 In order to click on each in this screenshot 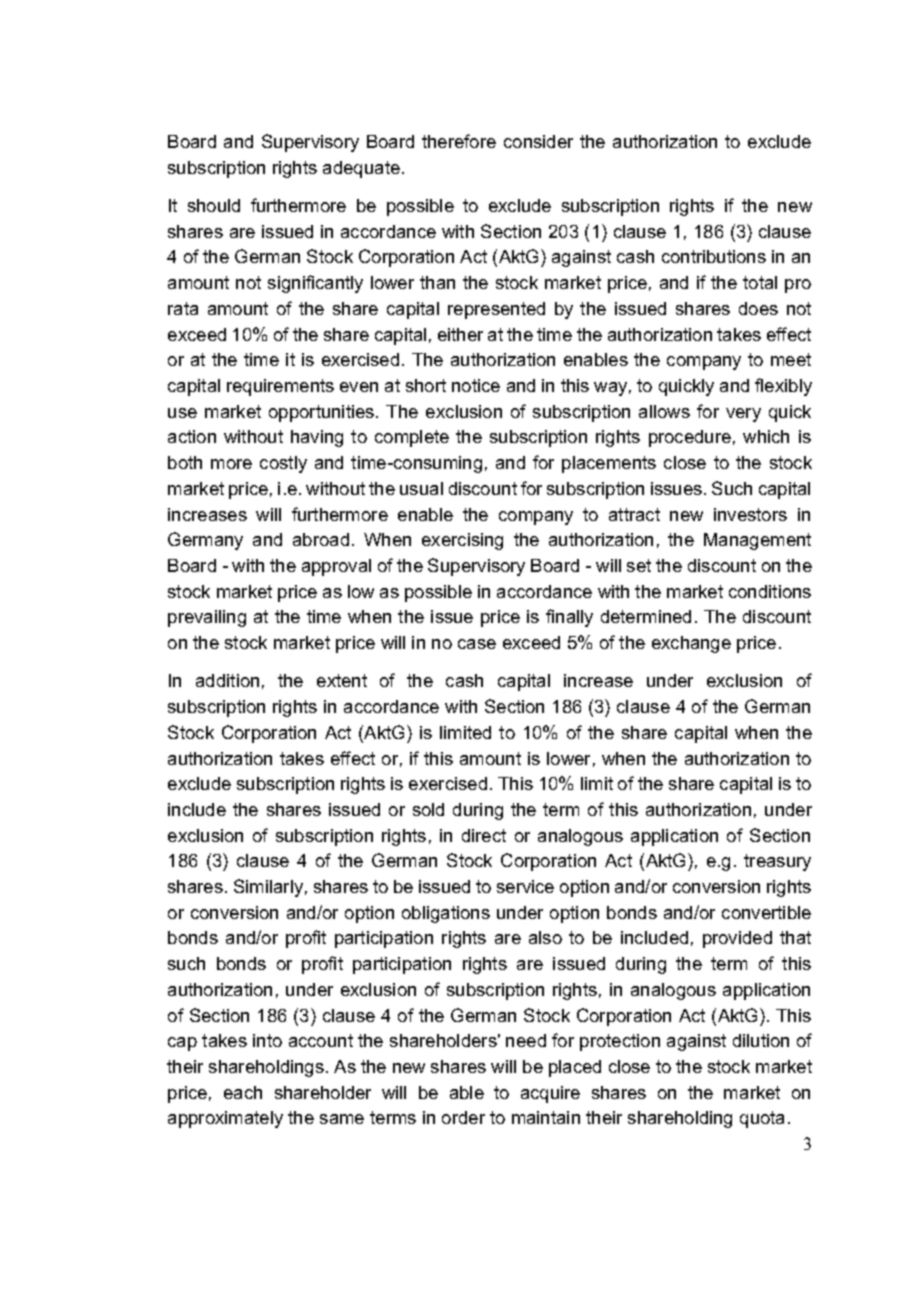, I will do `click(243, 1092)`.
